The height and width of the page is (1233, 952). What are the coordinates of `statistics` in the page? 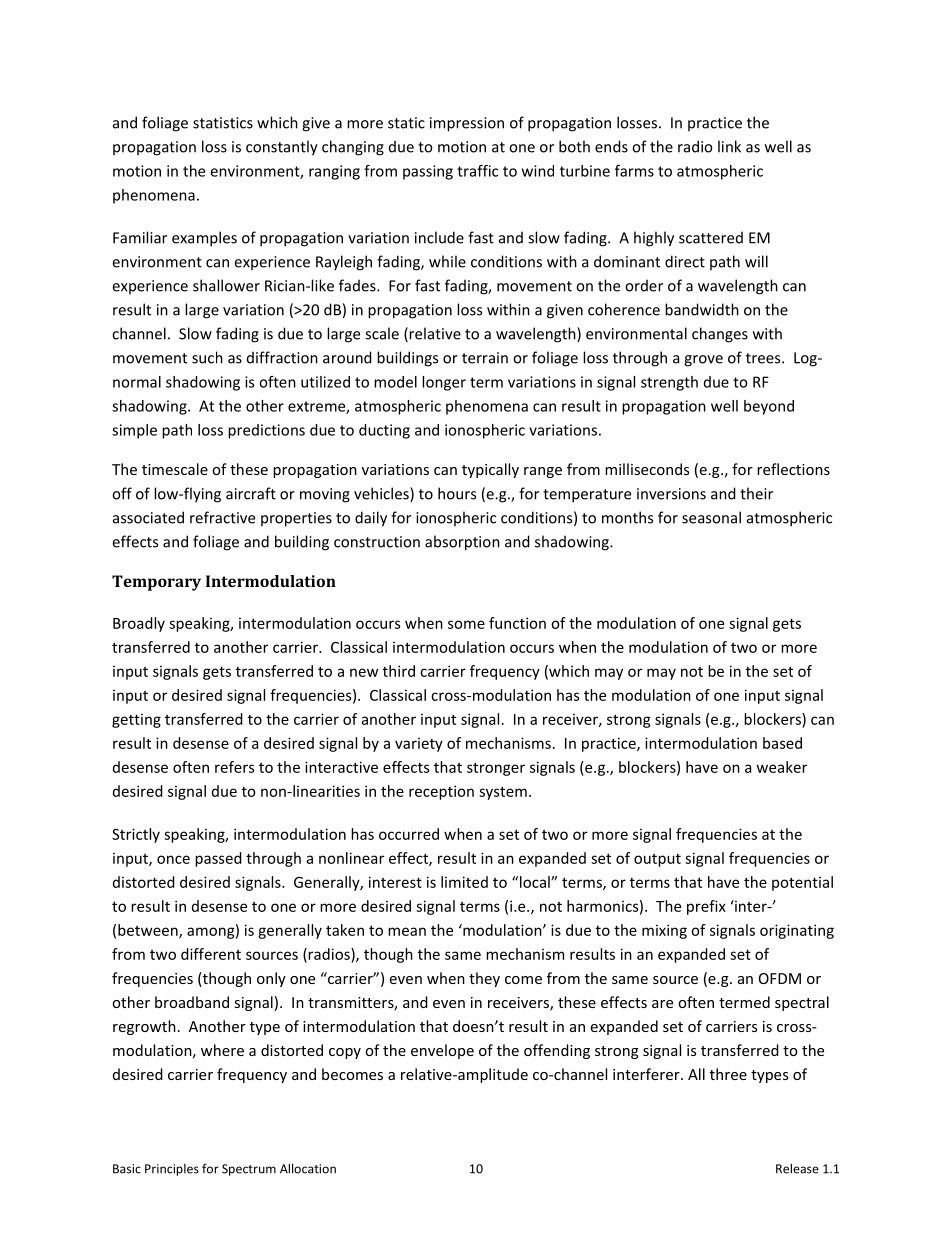 It's located at (223, 123).
